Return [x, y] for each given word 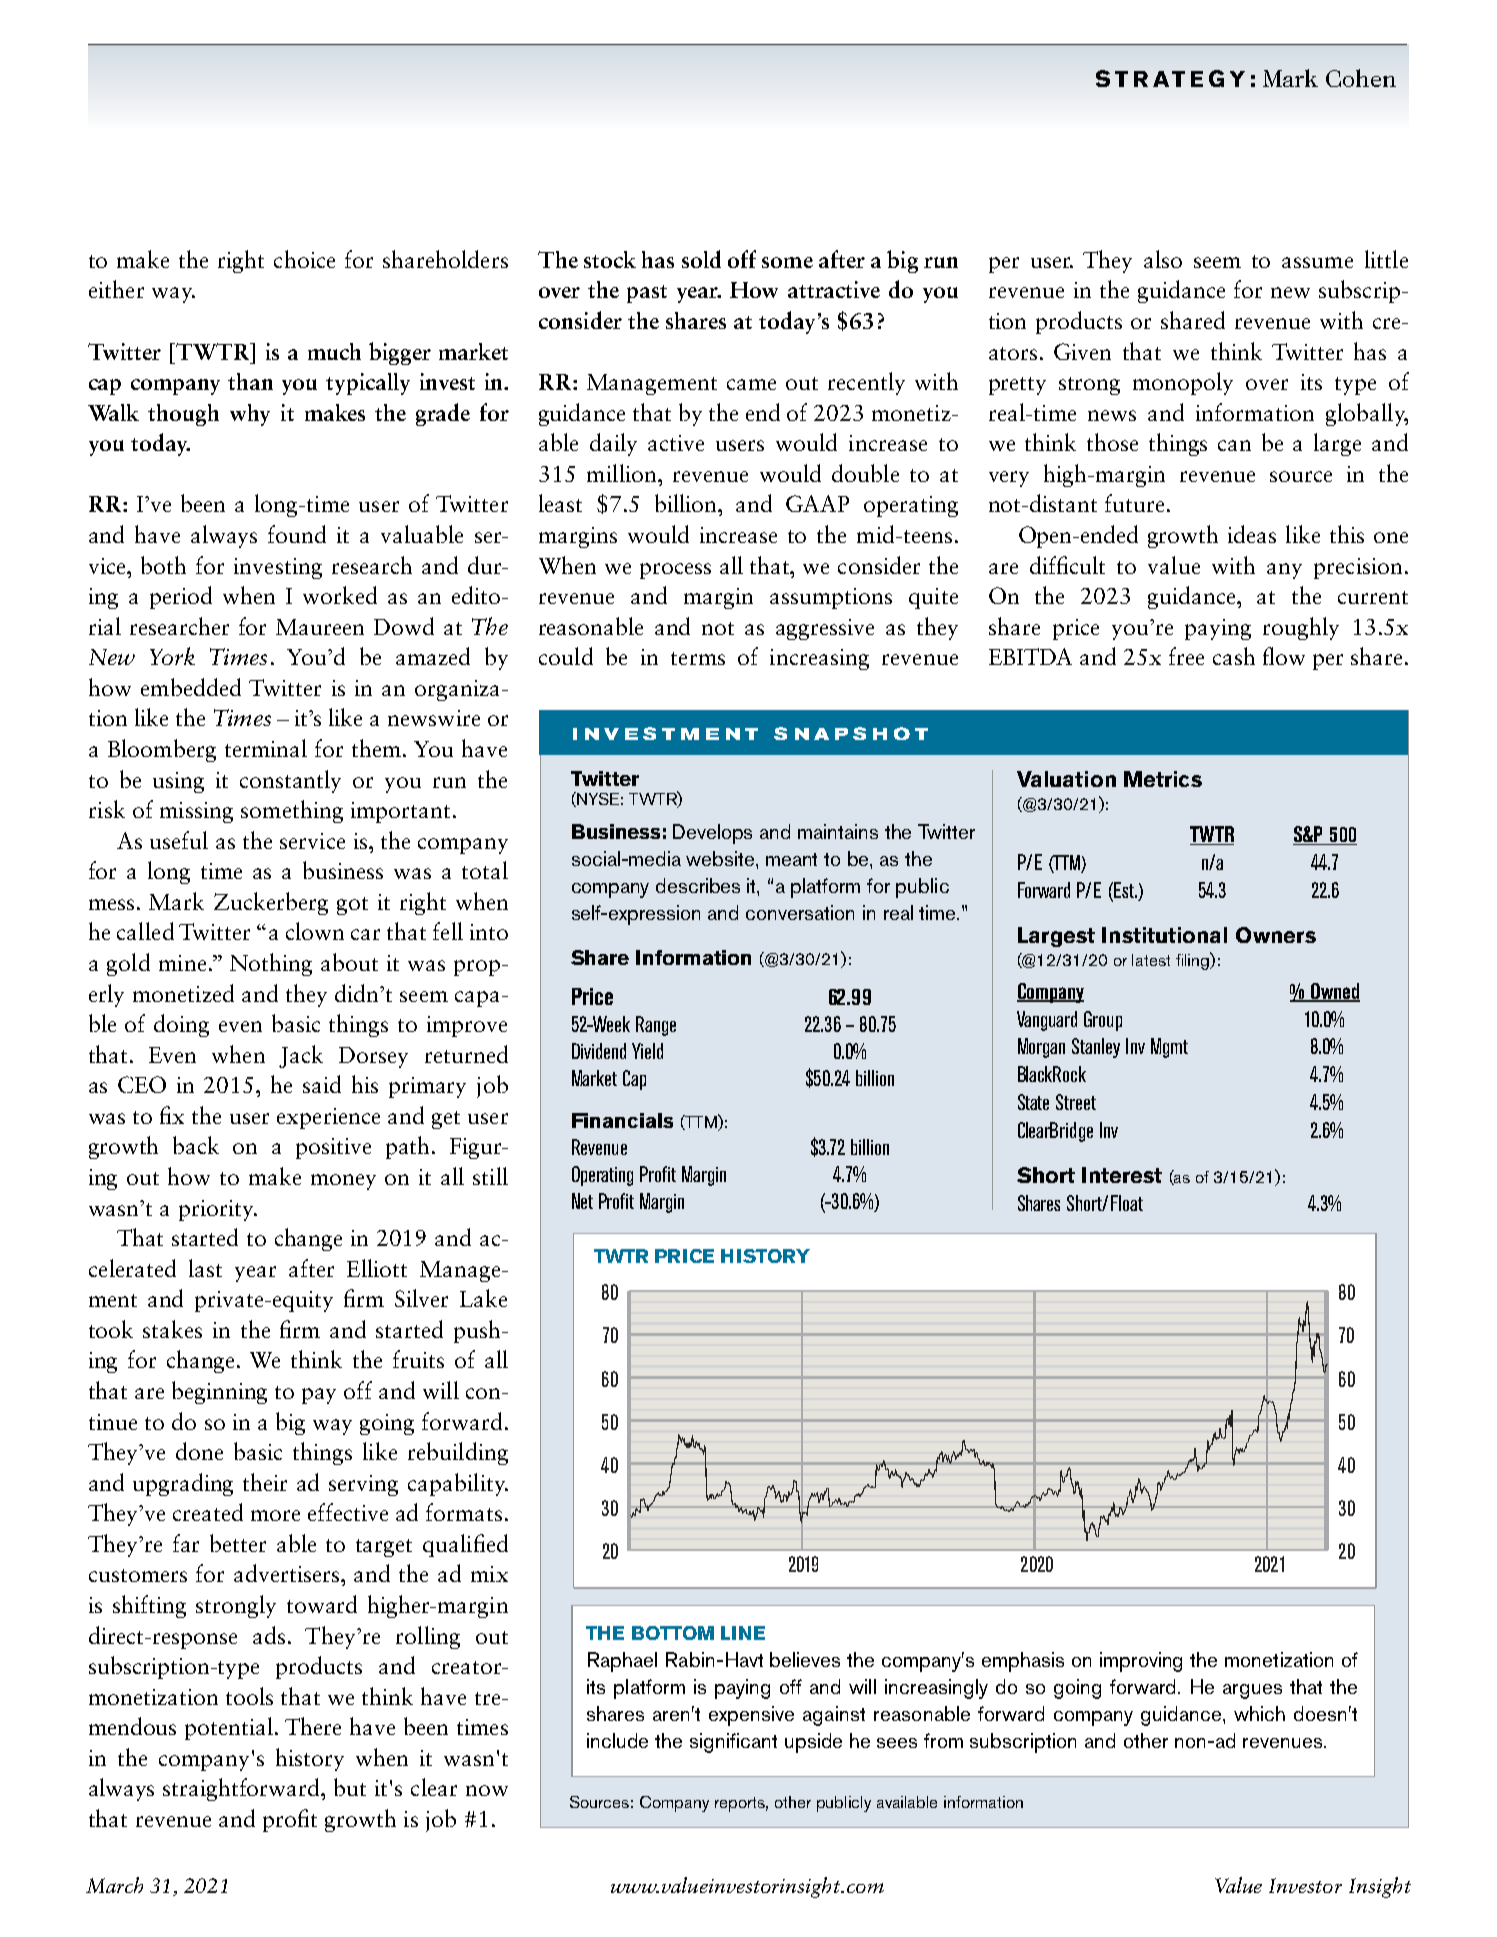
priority [217, 1210]
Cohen [1361, 78]
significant [733, 1743]
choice [304, 259]
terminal [266, 748]
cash [1234, 656]
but [350, 1787]
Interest [1122, 1175]
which [1259, 1713]
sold [701, 259]
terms [698, 658]
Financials [622, 1120]
